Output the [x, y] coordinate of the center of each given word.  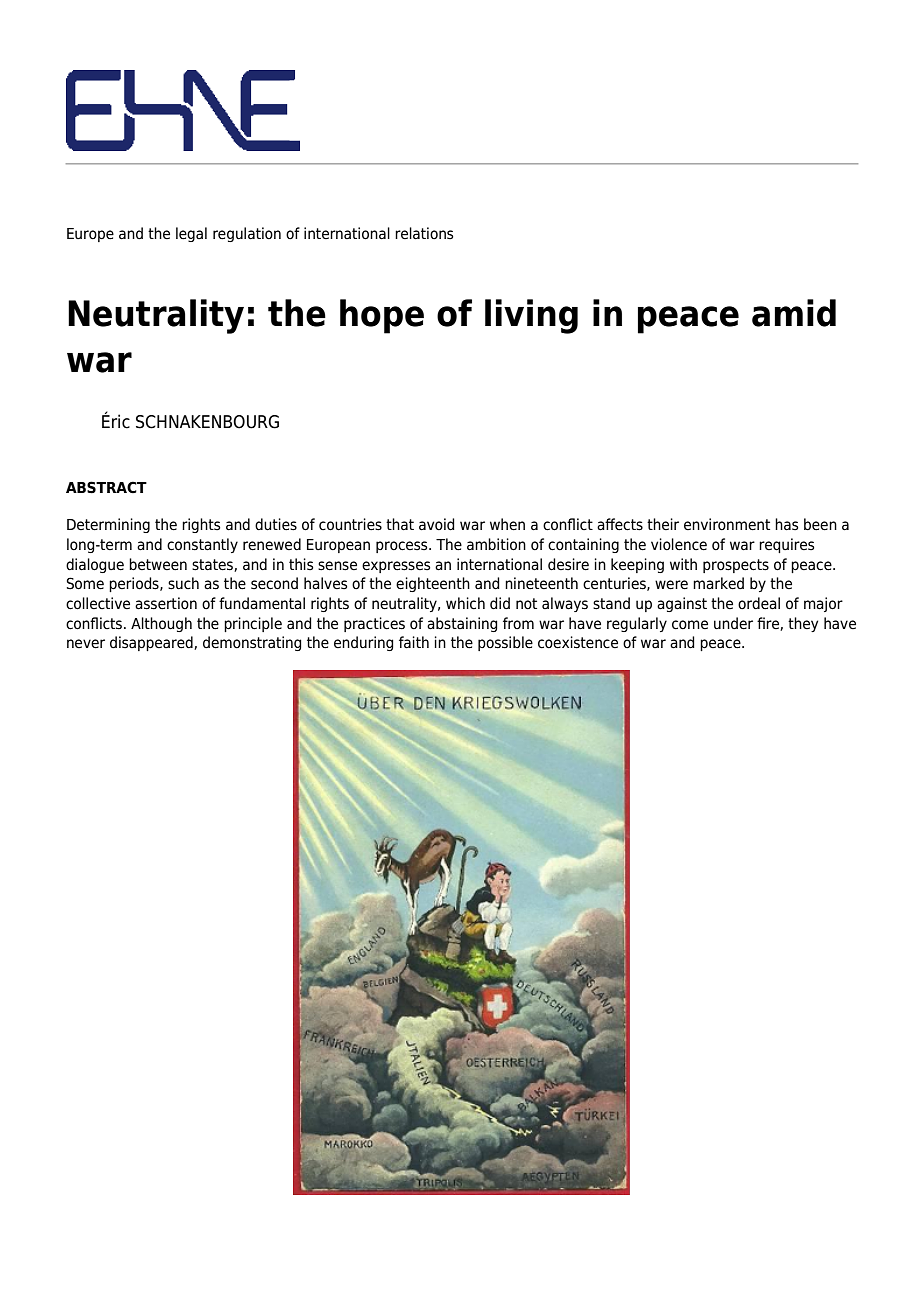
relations [424, 233]
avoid [437, 524]
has [786, 524]
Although [161, 624]
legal [191, 234]
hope [382, 316]
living [531, 316]
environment [727, 524]
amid [794, 313]
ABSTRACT [106, 487]
